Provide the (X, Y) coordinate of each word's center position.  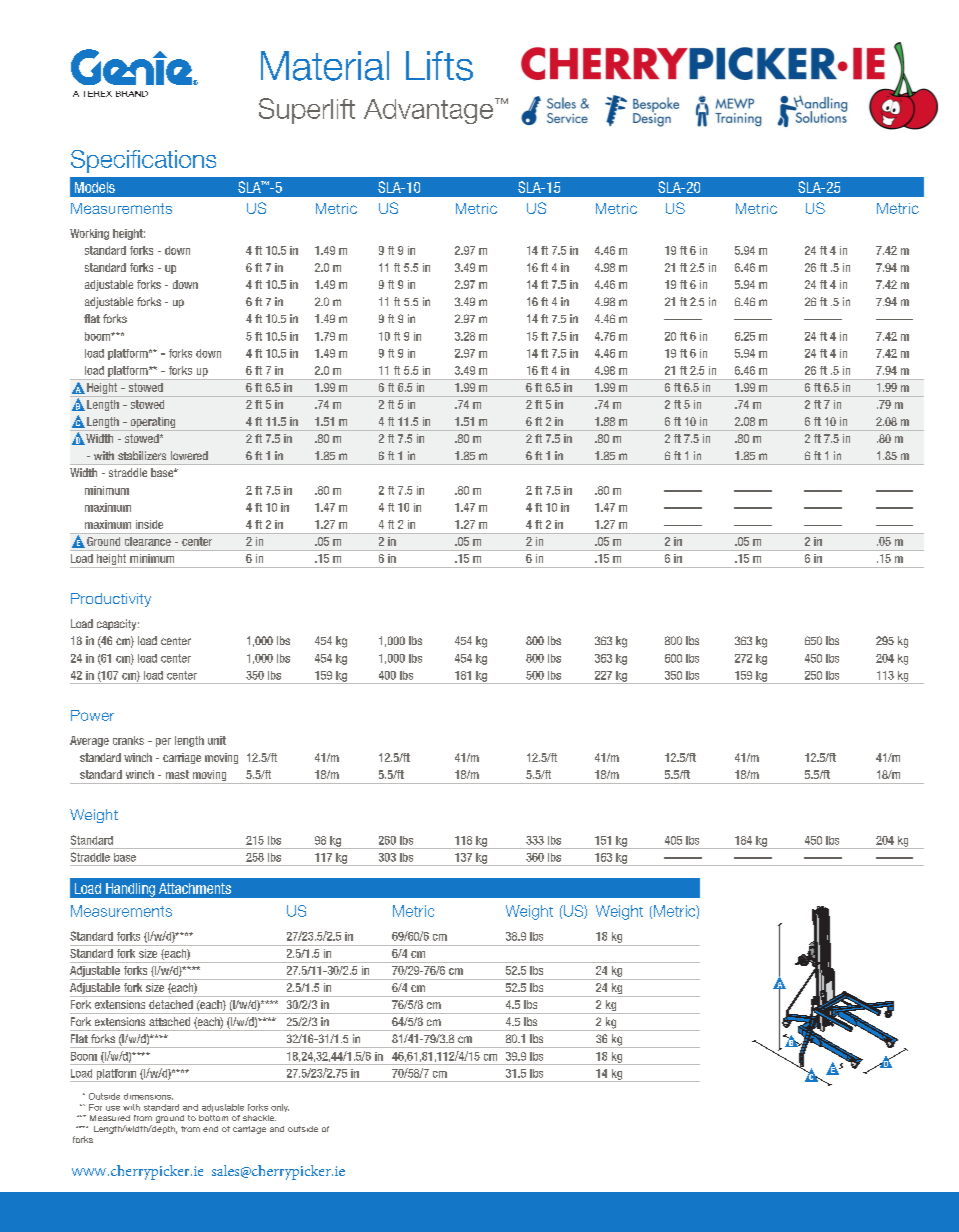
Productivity (111, 600)
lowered (189, 455)
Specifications (143, 161)
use (113, 1108)
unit (217, 740)
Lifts (439, 66)
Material (325, 66)
